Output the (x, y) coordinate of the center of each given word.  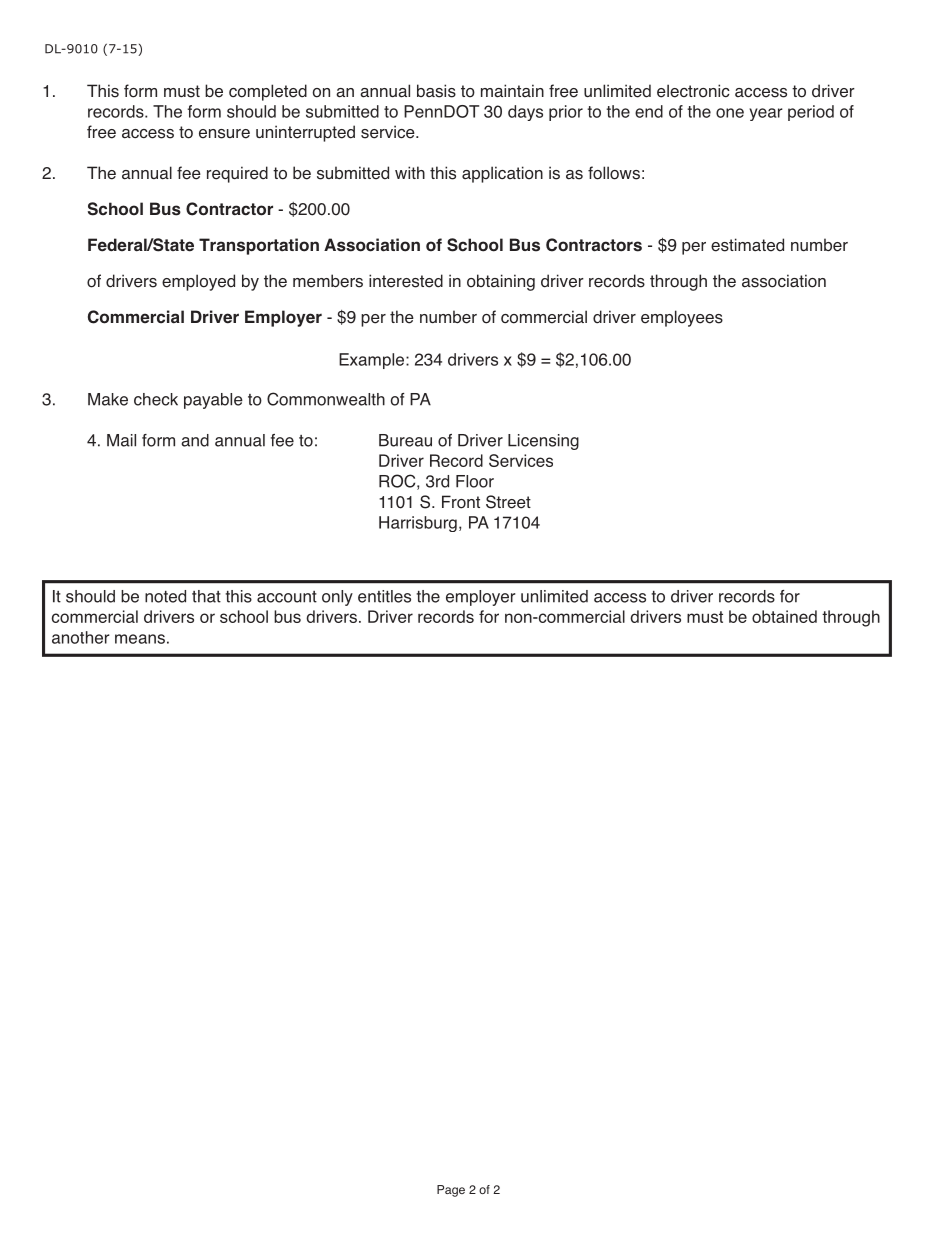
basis (436, 91)
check (156, 399)
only (337, 598)
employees (682, 318)
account (287, 597)
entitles (384, 596)
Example (371, 361)
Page (451, 1191)
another (81, 637)
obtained (784, 616)
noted (165, 596)
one (730, 113)
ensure (224, 134)
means (140, 639)
